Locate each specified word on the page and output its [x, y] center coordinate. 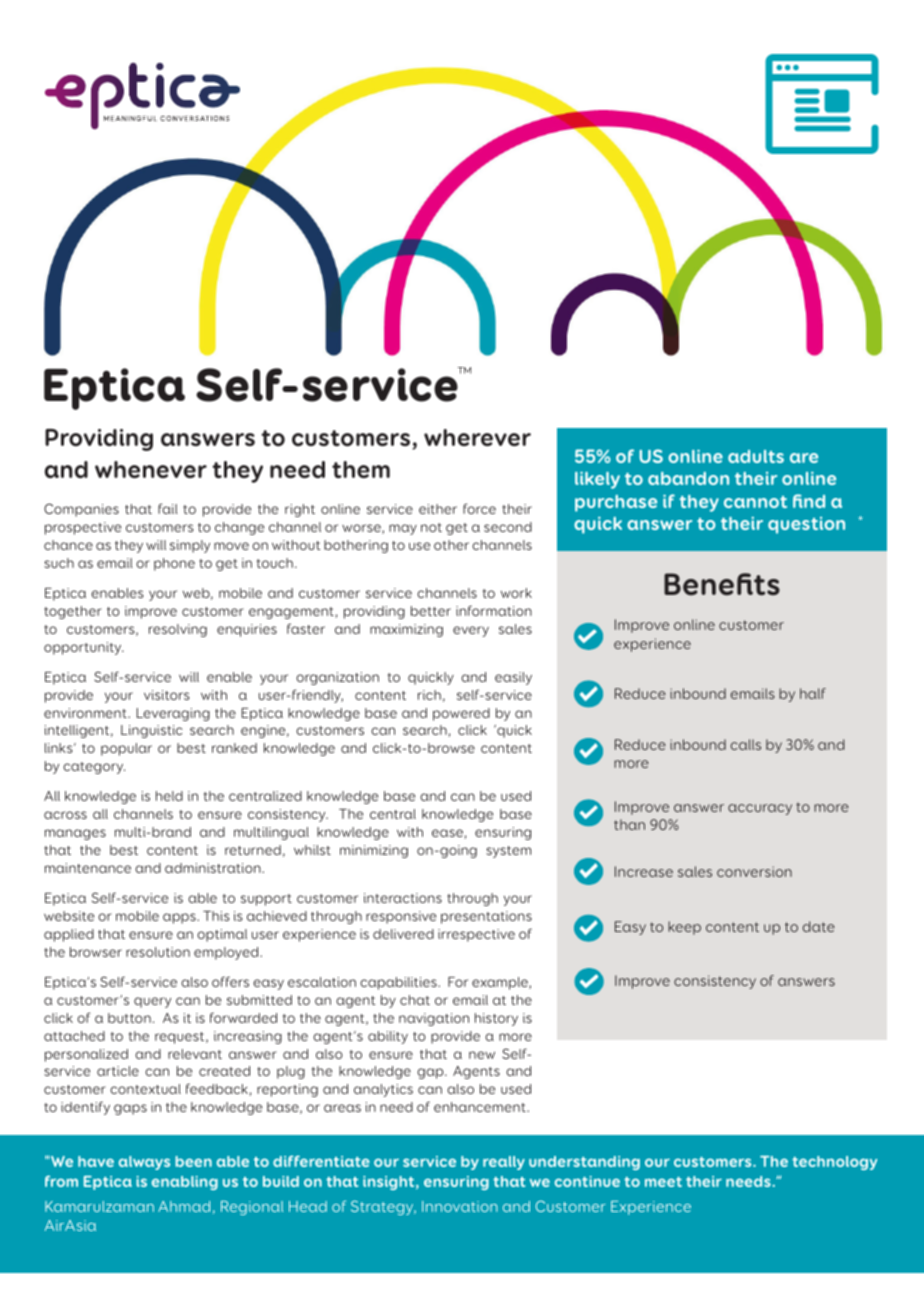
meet [663, 1182]
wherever [477, 437]
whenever [151, 469]
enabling [185, 1183]
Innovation [460, 1206]
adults [756, 456]
